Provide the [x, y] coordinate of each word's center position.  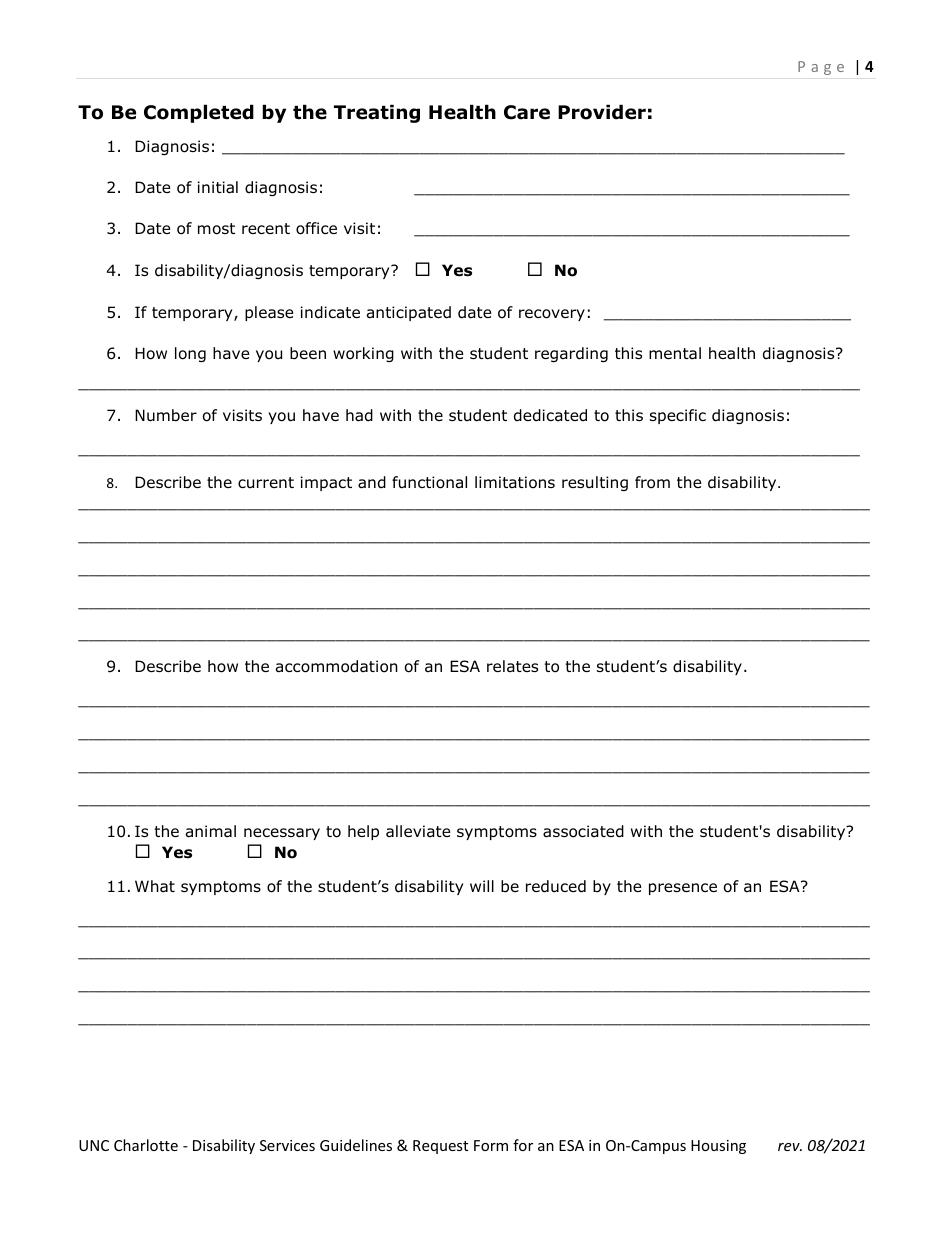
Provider [602, 112]
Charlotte [146, 1145]
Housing [718, 1147]
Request [440, 1147]
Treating [377, 113]
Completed [199, 113]
